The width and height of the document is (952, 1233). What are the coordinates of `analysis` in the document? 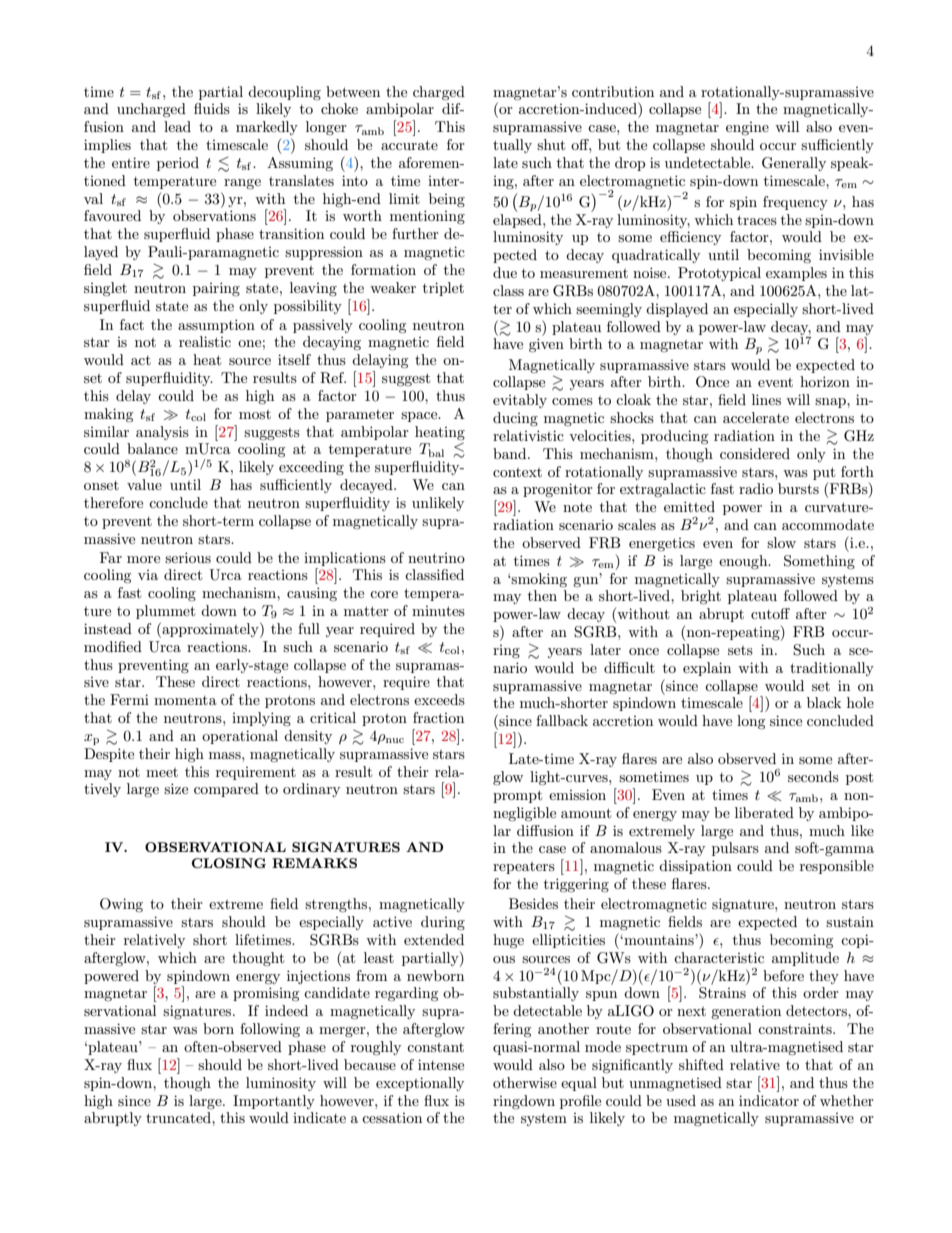 It's located at (162, 433).
